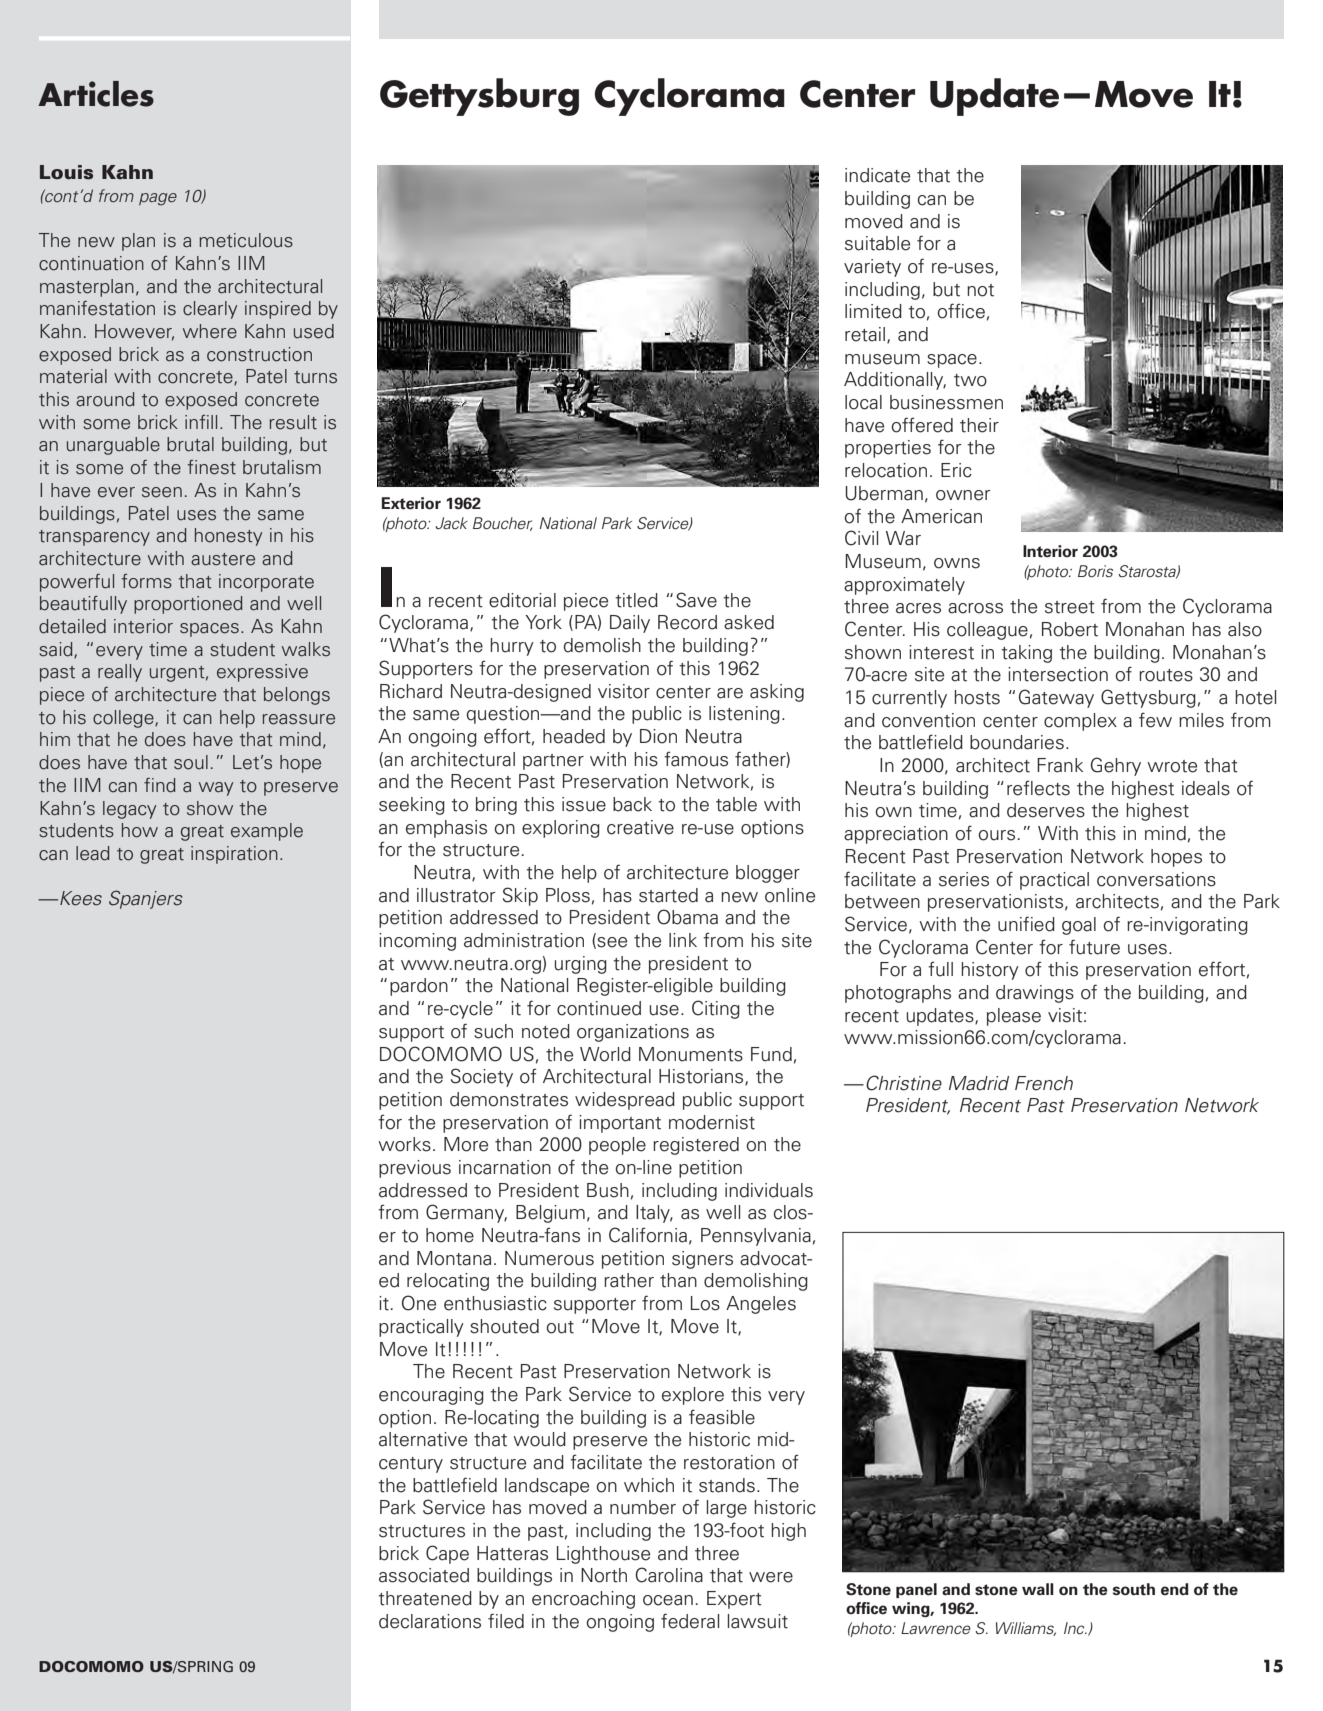 This screenshot has width=1323, height=1711. I want to click on inspiration, so click(234, 855).
